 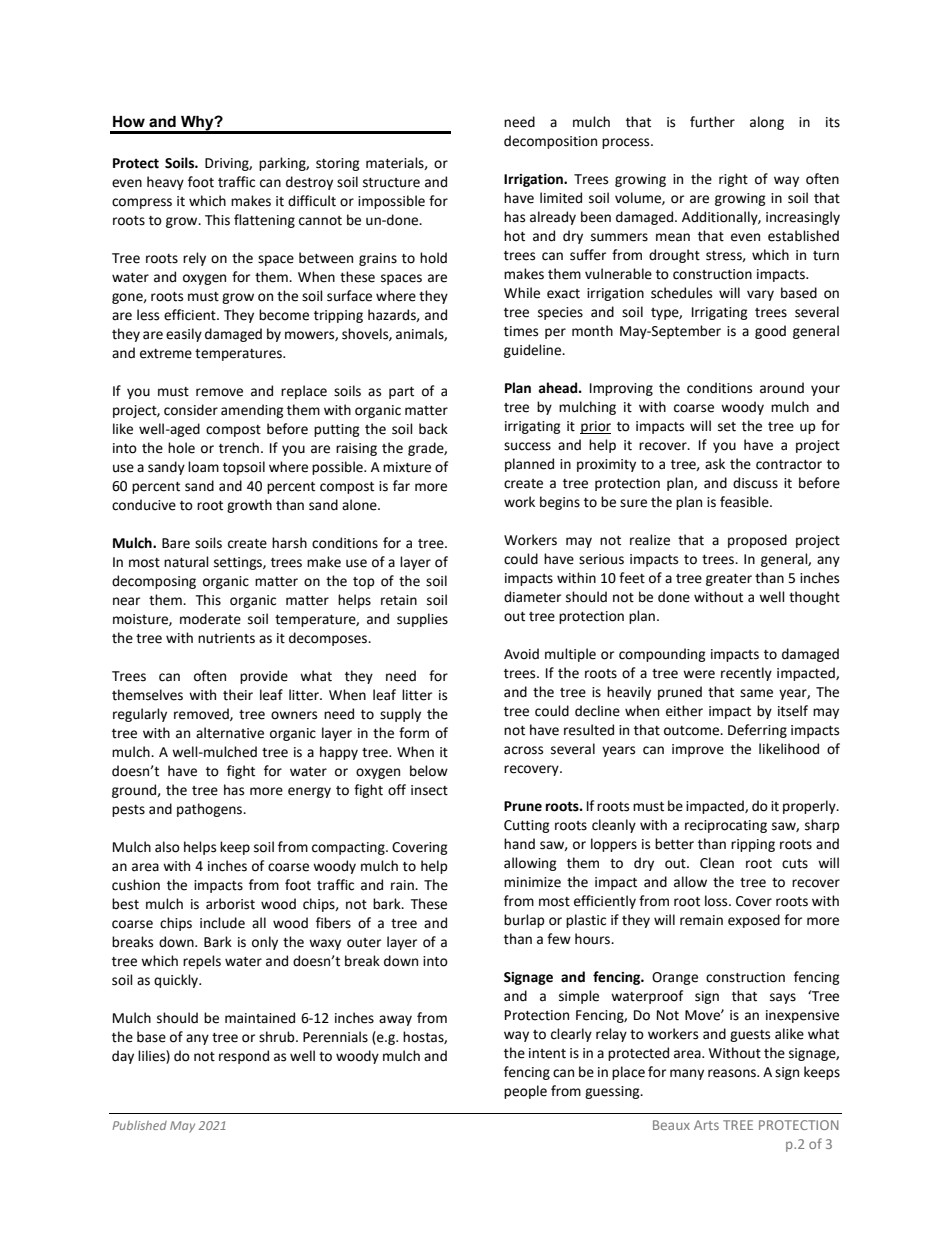 I want to click on right, so click(x=733, y=180).
